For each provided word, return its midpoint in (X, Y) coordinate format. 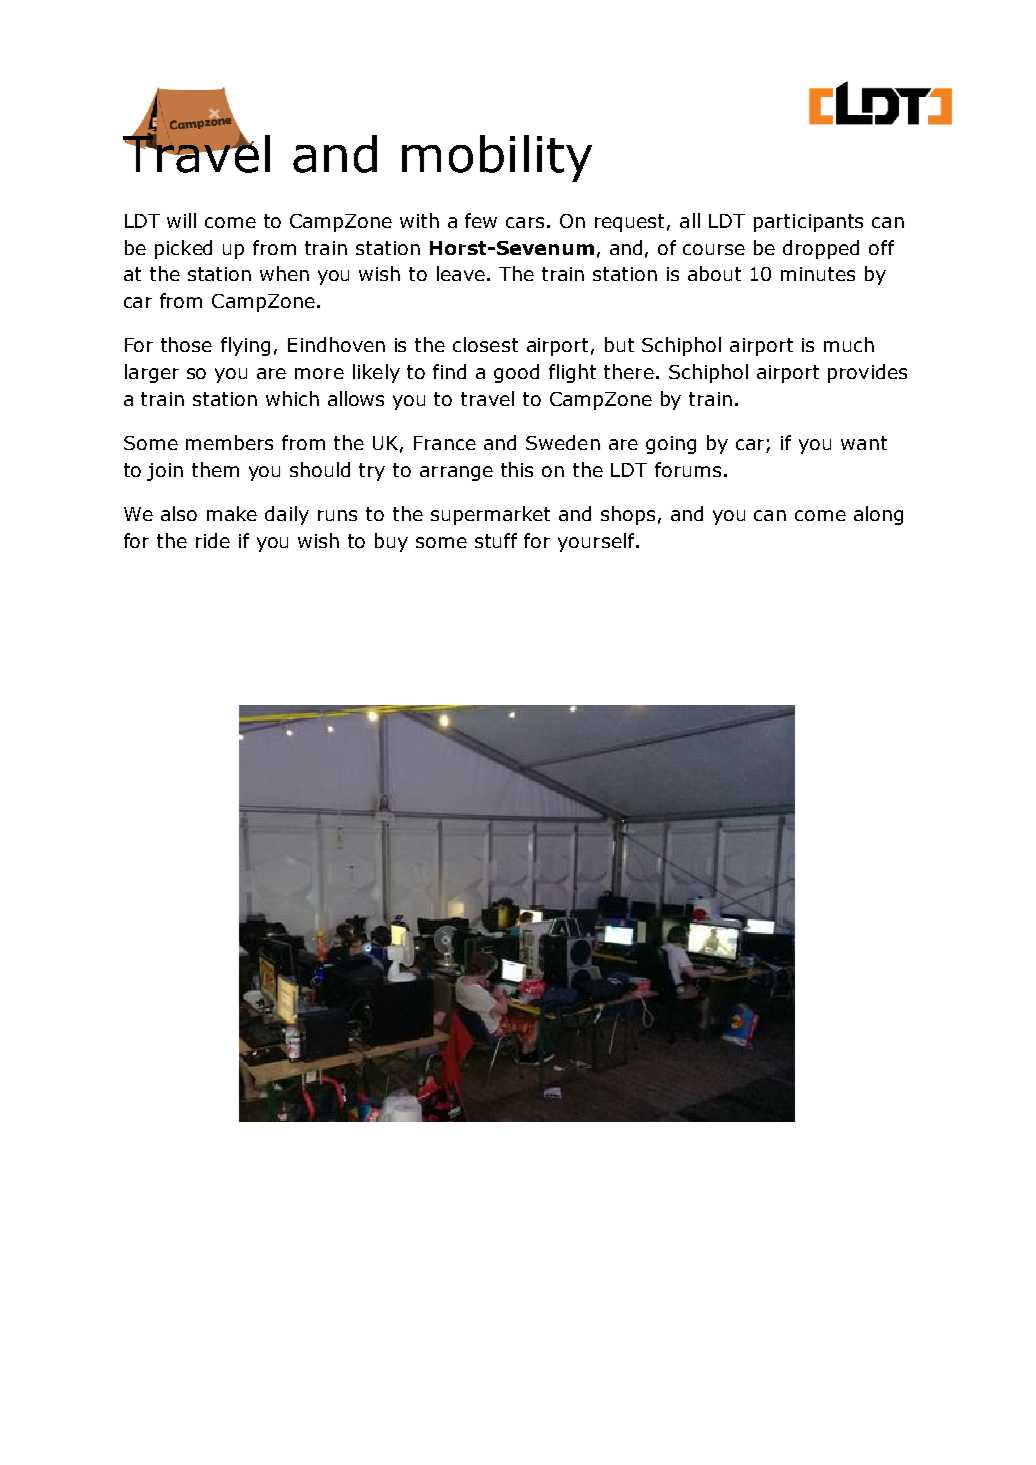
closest (485, 344)
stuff (496, 540)
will (181, 220)
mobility (497, 158)
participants (808, 223)
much (849, 344)
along (878, 515)
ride (213, 540)
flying (245, 346)
